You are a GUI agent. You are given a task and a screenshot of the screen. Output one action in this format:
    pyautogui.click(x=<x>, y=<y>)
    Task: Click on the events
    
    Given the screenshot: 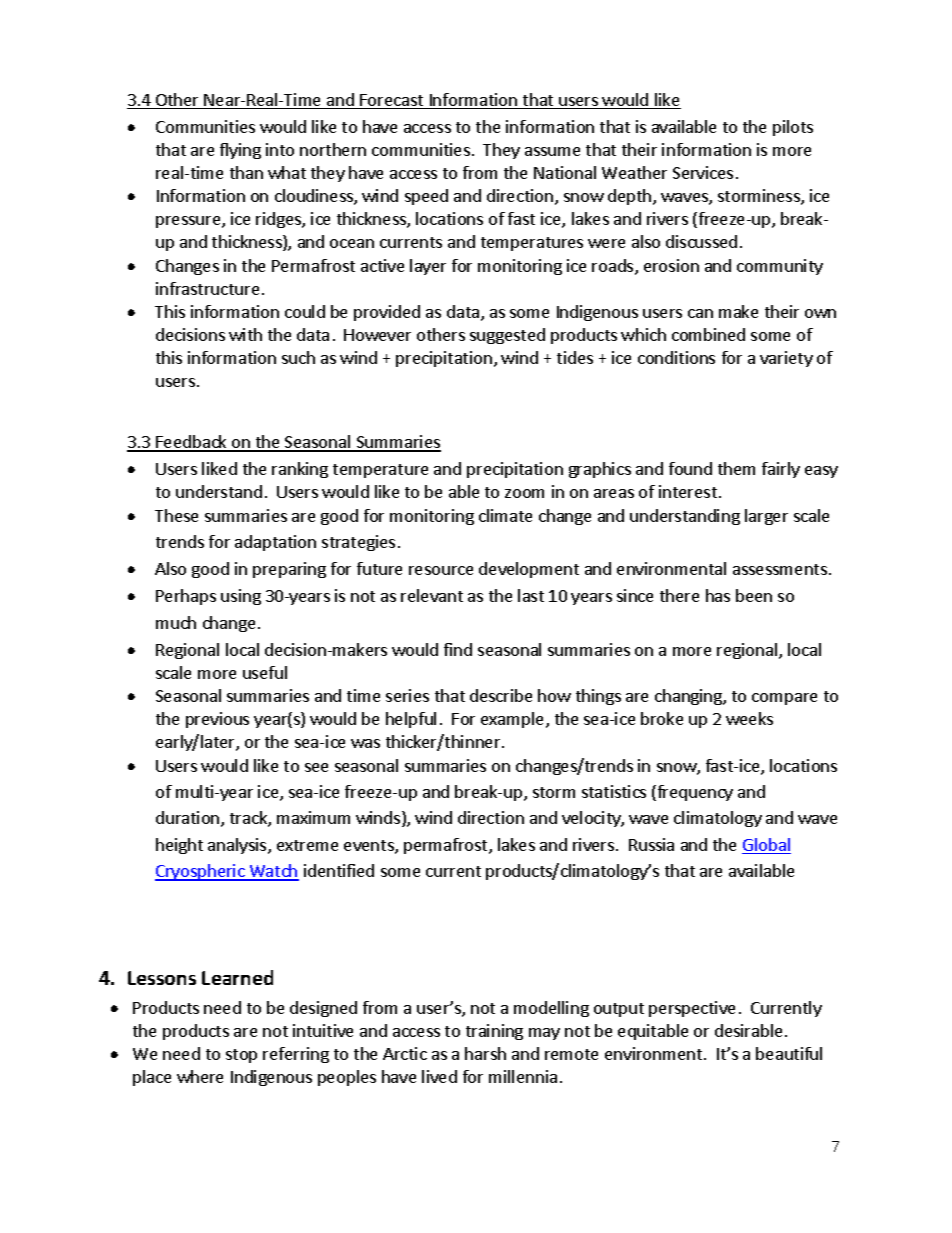 What is the action you would take?
    pyautogui.click(x=370, y=847)
